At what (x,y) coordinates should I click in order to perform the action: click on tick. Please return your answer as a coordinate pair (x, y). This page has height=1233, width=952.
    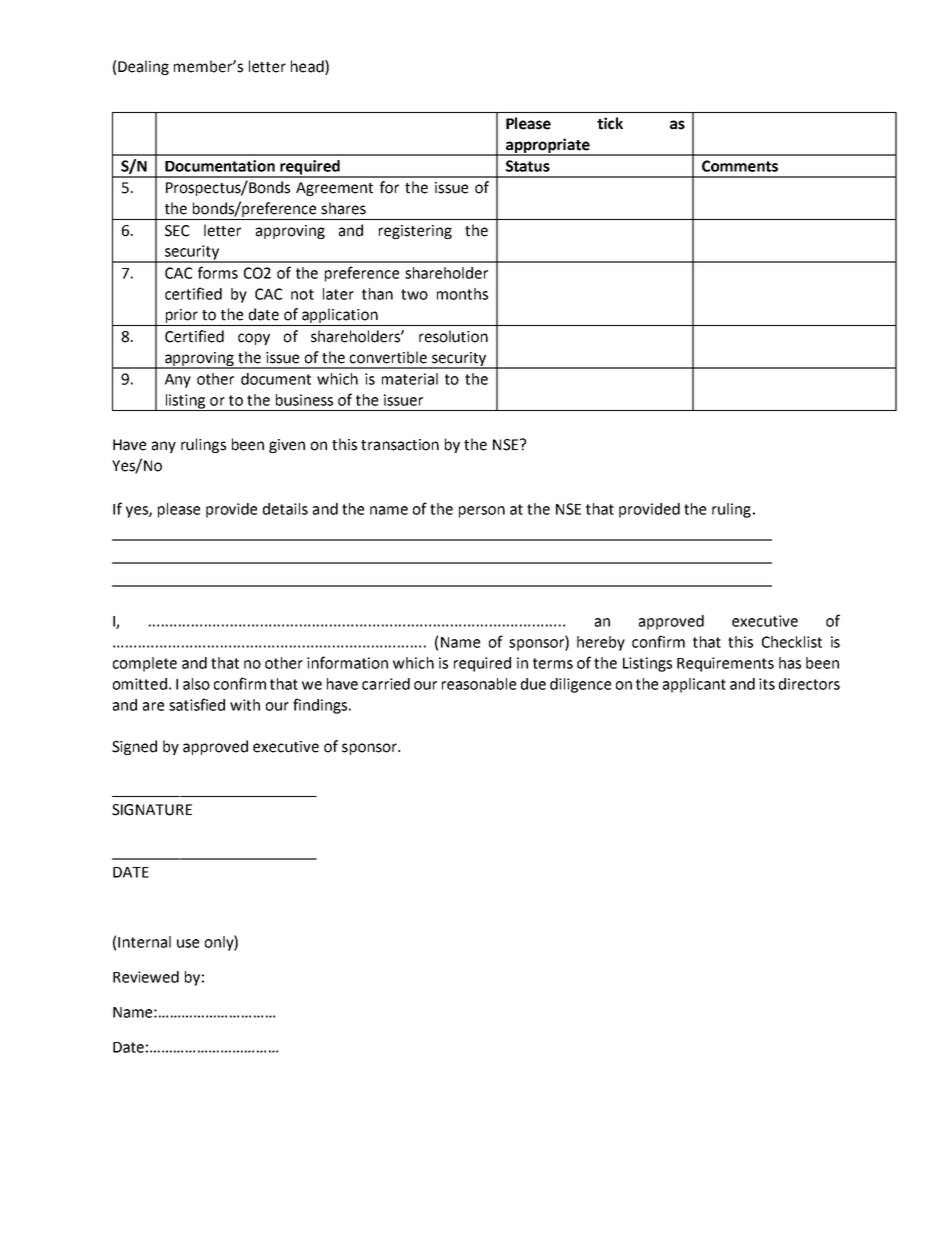
    Looking at the image, I should click on (610, 123).
